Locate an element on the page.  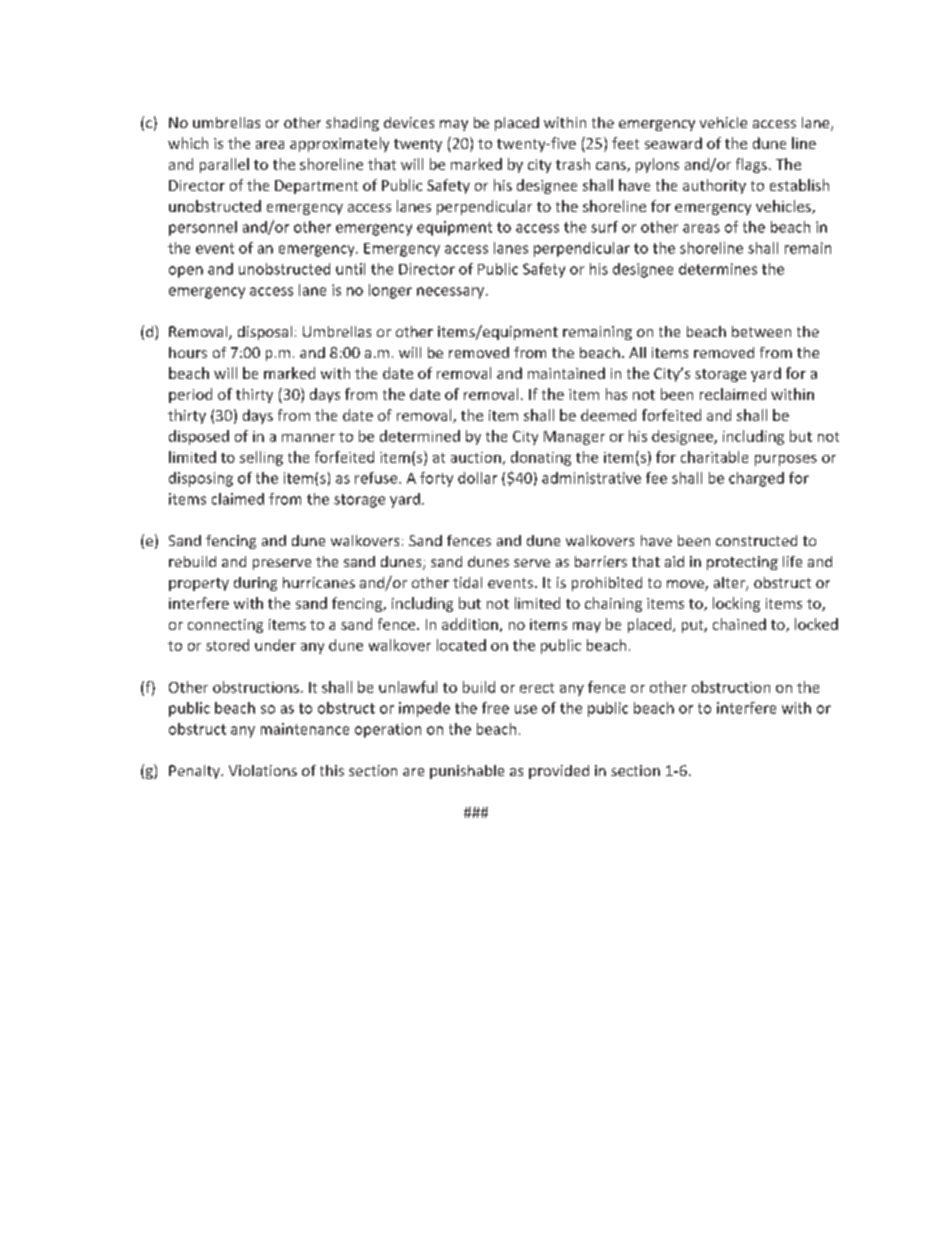
charitable is located at coordinates (714, 457).
